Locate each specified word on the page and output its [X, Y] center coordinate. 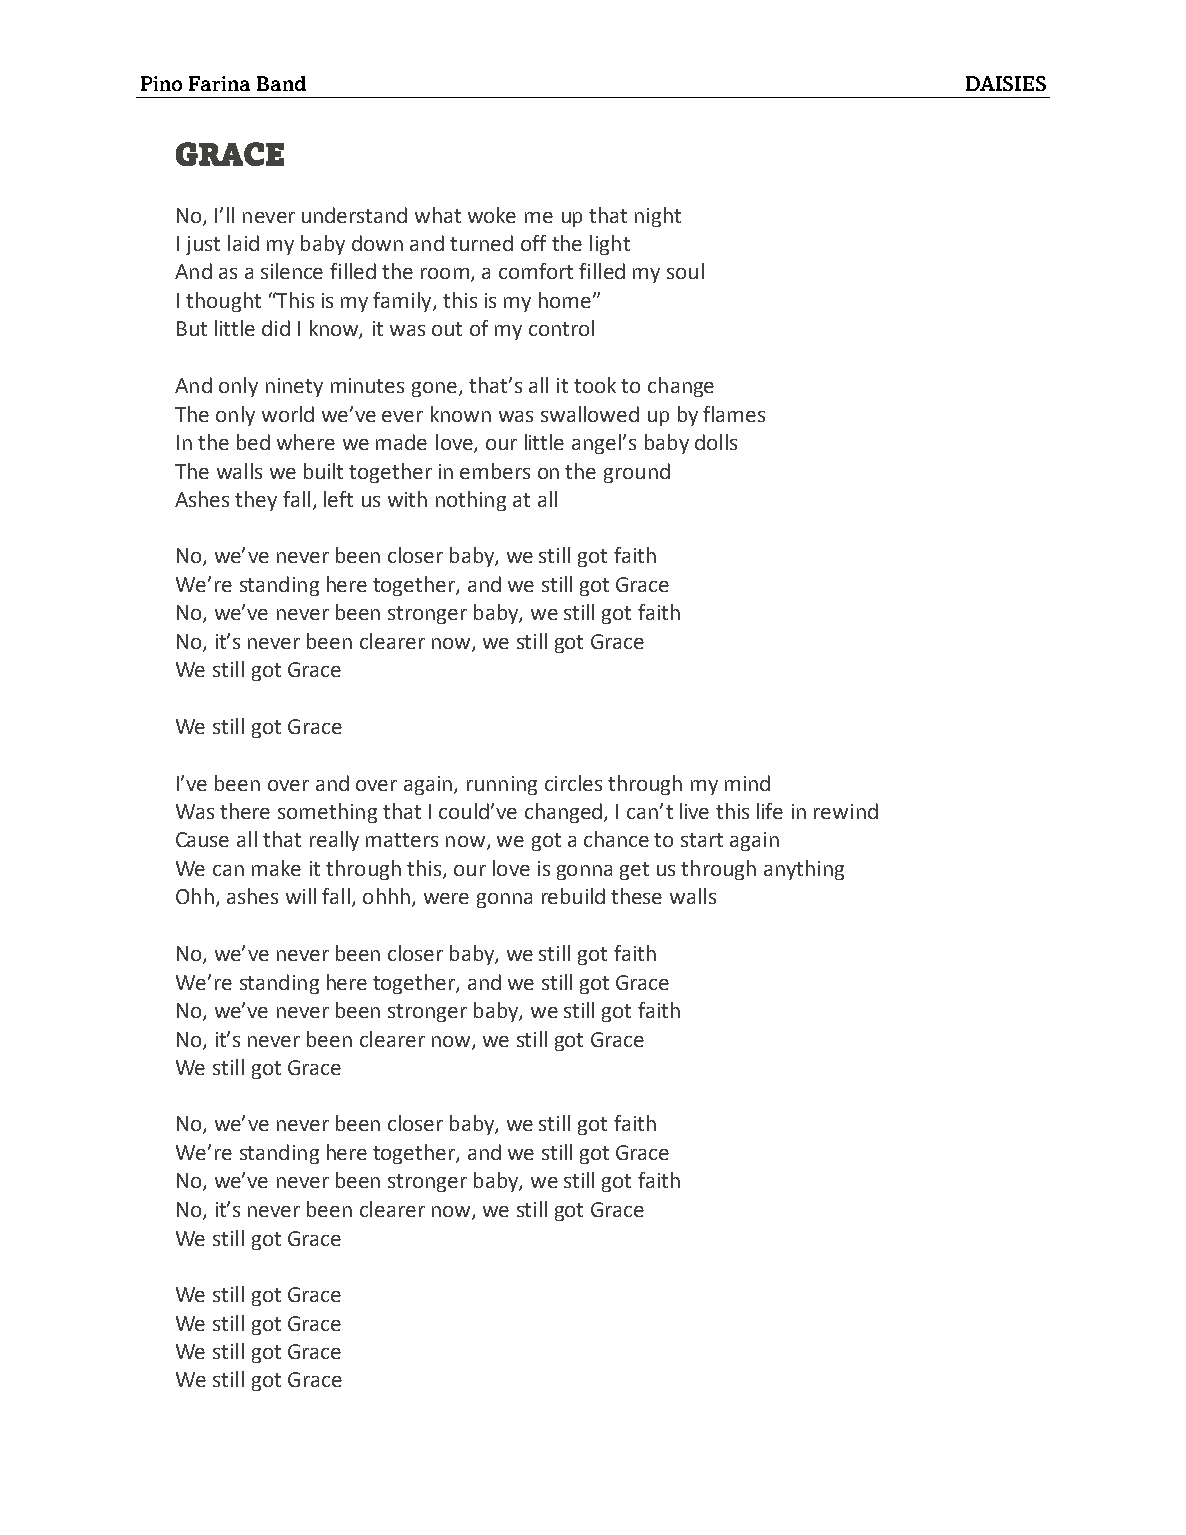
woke [492, 215]
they [256, 501]
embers [495, 471]
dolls [716, 442]
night [658, 217]
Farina [219, 83]
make [276, 868]
